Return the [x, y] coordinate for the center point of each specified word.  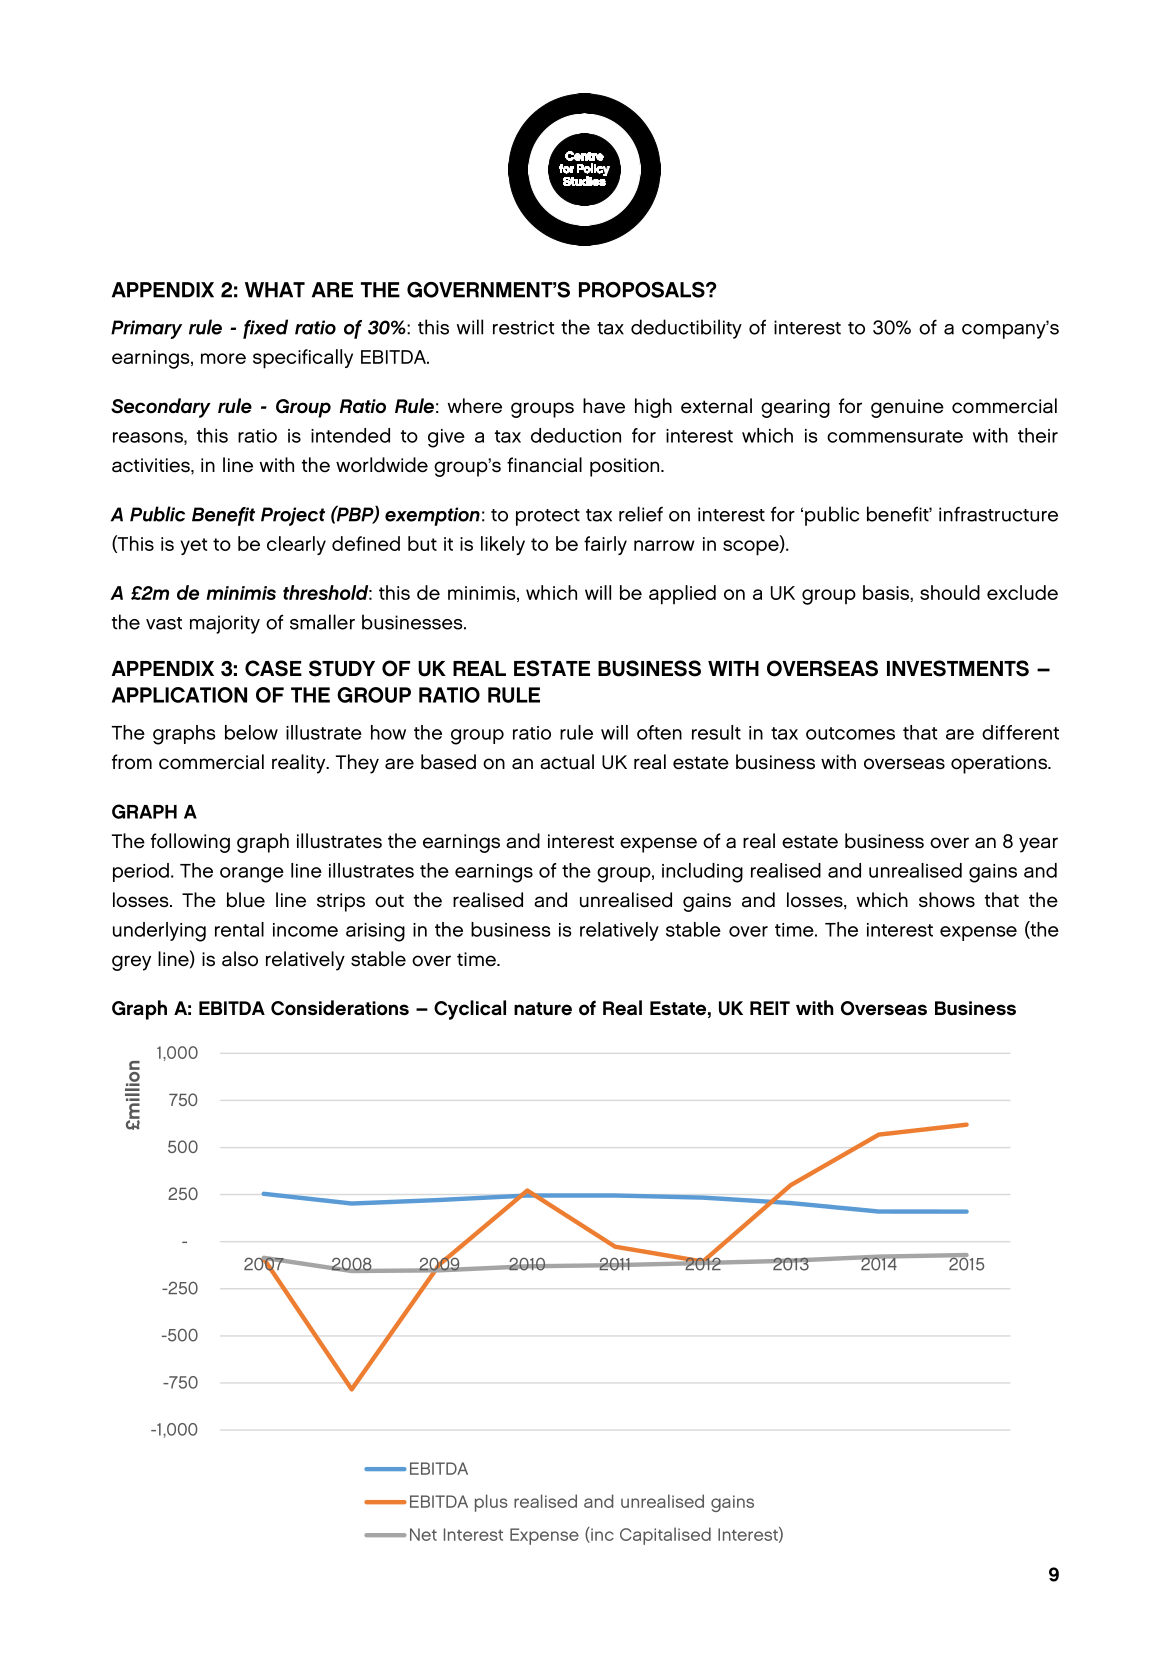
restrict [523, 327]
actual [567, 762]
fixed [265, 329]
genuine [907, 408]
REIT [770, 1008]
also [240, 959]
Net [423, 1534]
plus [491, 1503]
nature [543, 1009]
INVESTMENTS [958, 668]
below [251, 732]
